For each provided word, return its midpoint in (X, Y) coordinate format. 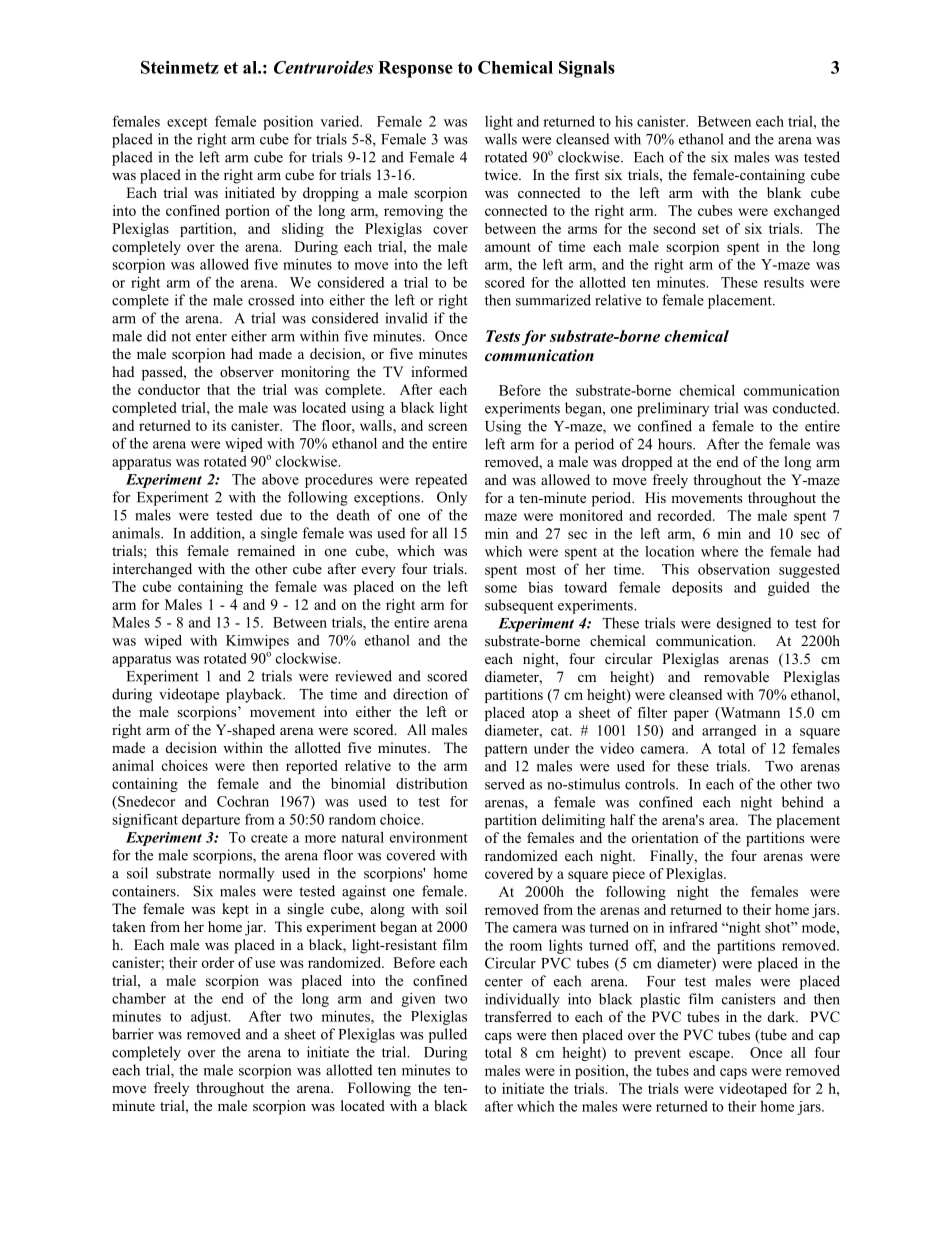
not (181, 337)
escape (710, 1055)
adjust (210, 1017)
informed (439, 371)
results (784, 282)
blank (784, 192)
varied (341, 121)
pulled (448, 1035)
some (501, 589)
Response (415, 69)
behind (803, 802)
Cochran (243, 801)
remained (266, 550)
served (505, 784)
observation (734, 569)
